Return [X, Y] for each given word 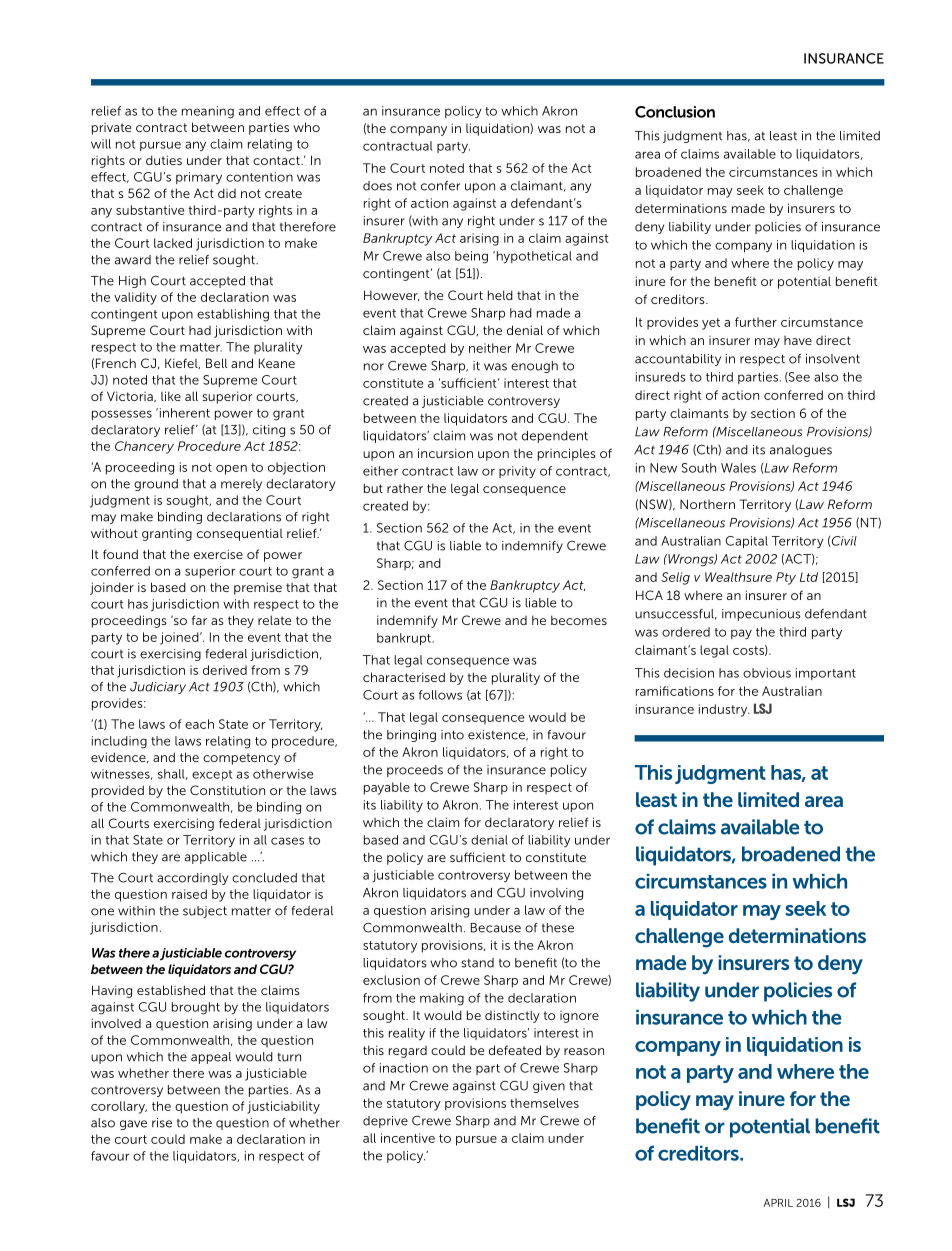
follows [440, 695]
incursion [445, 453]
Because [496, 928]
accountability [678, 360]
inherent [183, 413]
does [377, 186]
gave [133, 1125]
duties [164, 160]
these [558, 928]
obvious [767, 673]
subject [205, 912]
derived [225, 670]
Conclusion [675, 112]
